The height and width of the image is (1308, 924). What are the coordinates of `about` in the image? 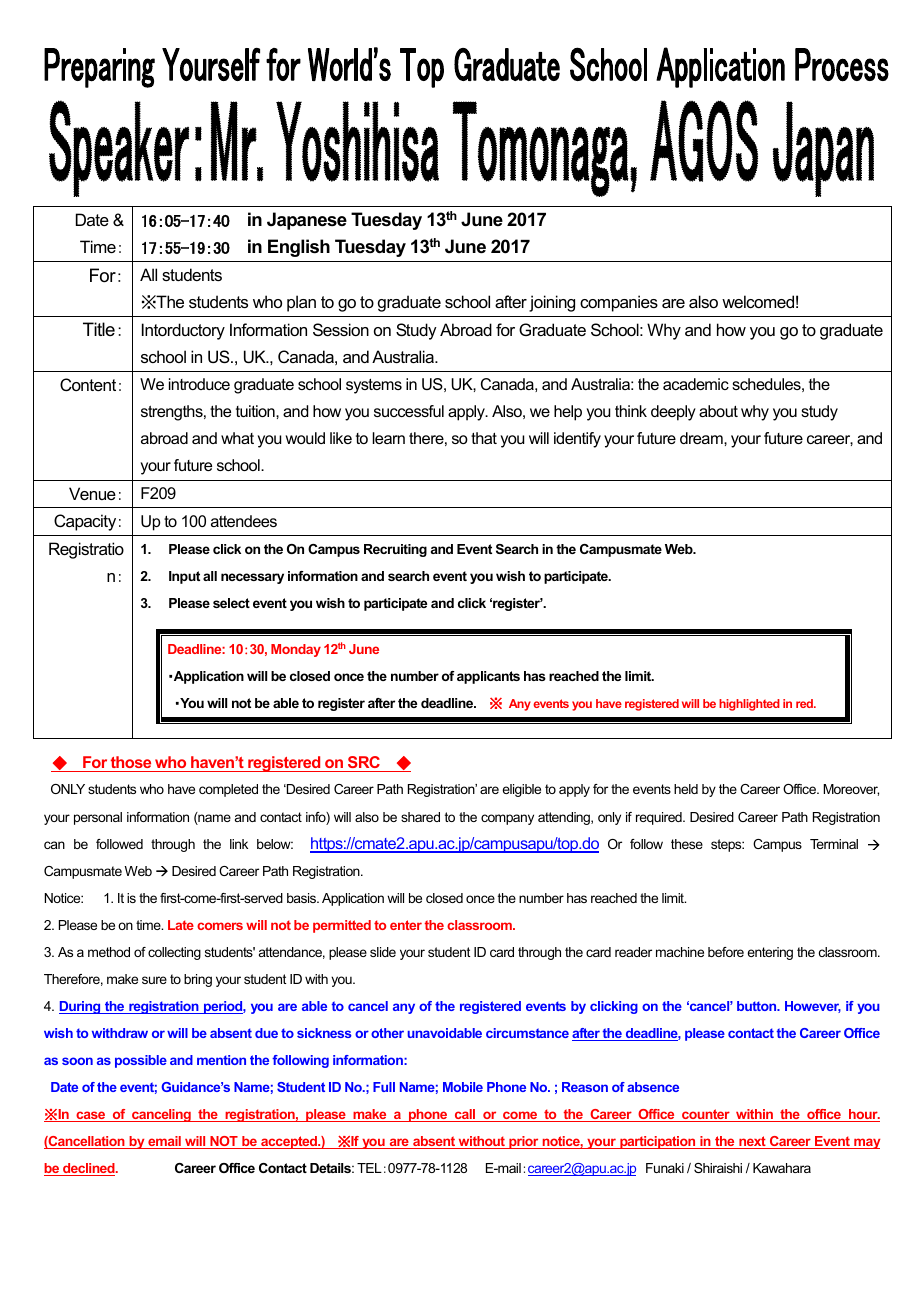 It's located at (718, 411).
